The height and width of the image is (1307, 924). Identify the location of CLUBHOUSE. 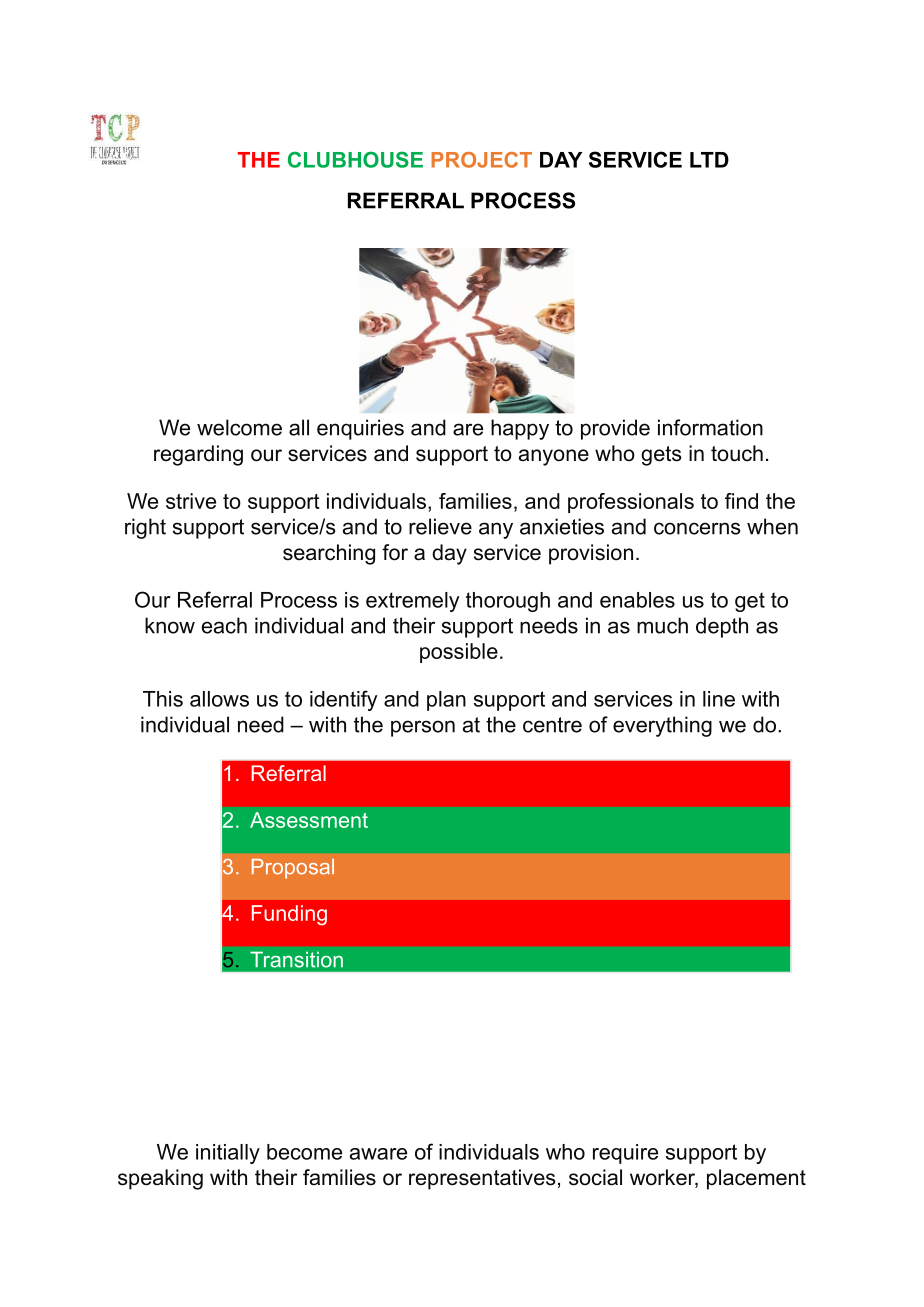
(355, 159).
